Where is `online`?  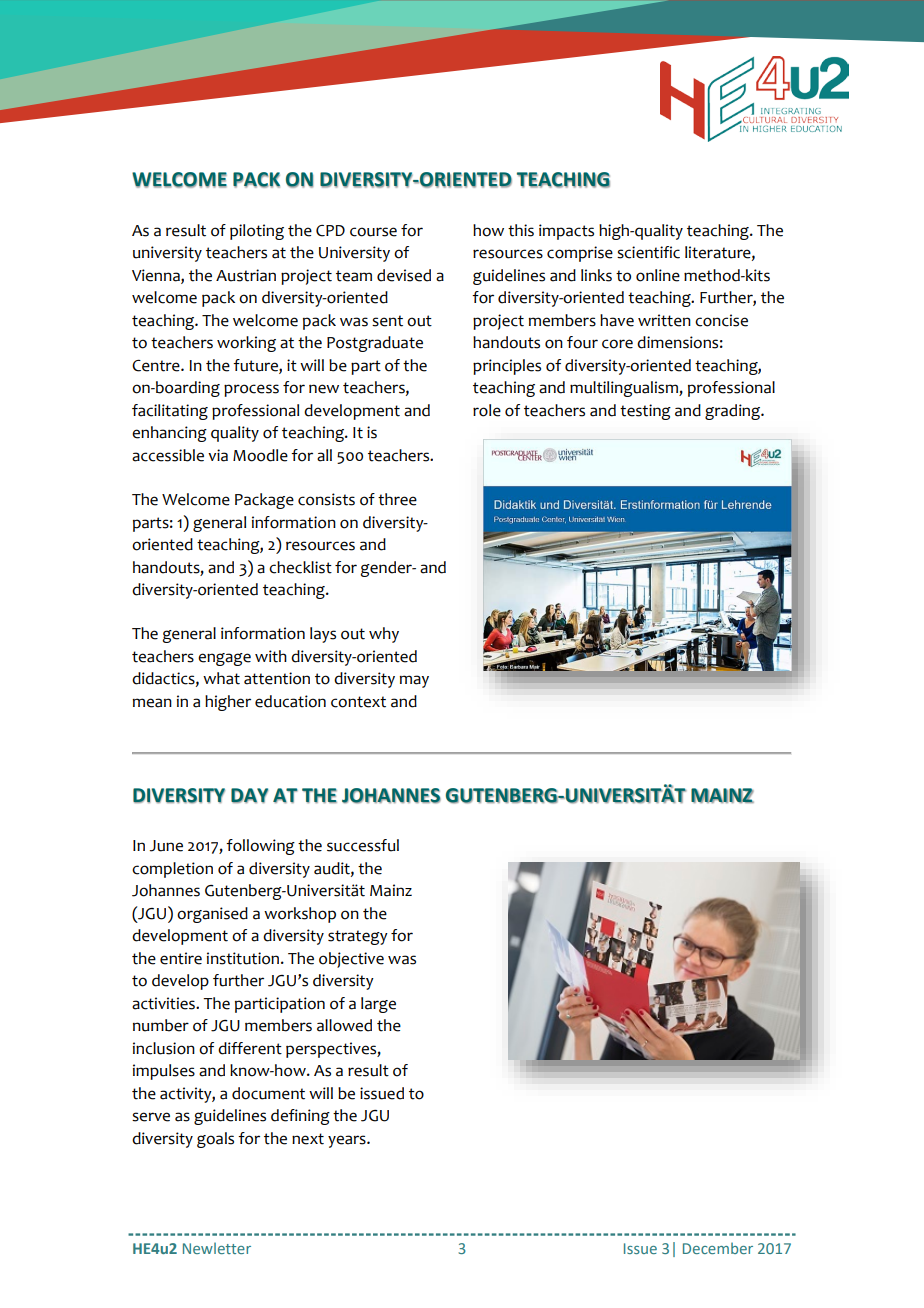
online is located at coordinates (658, 275).
